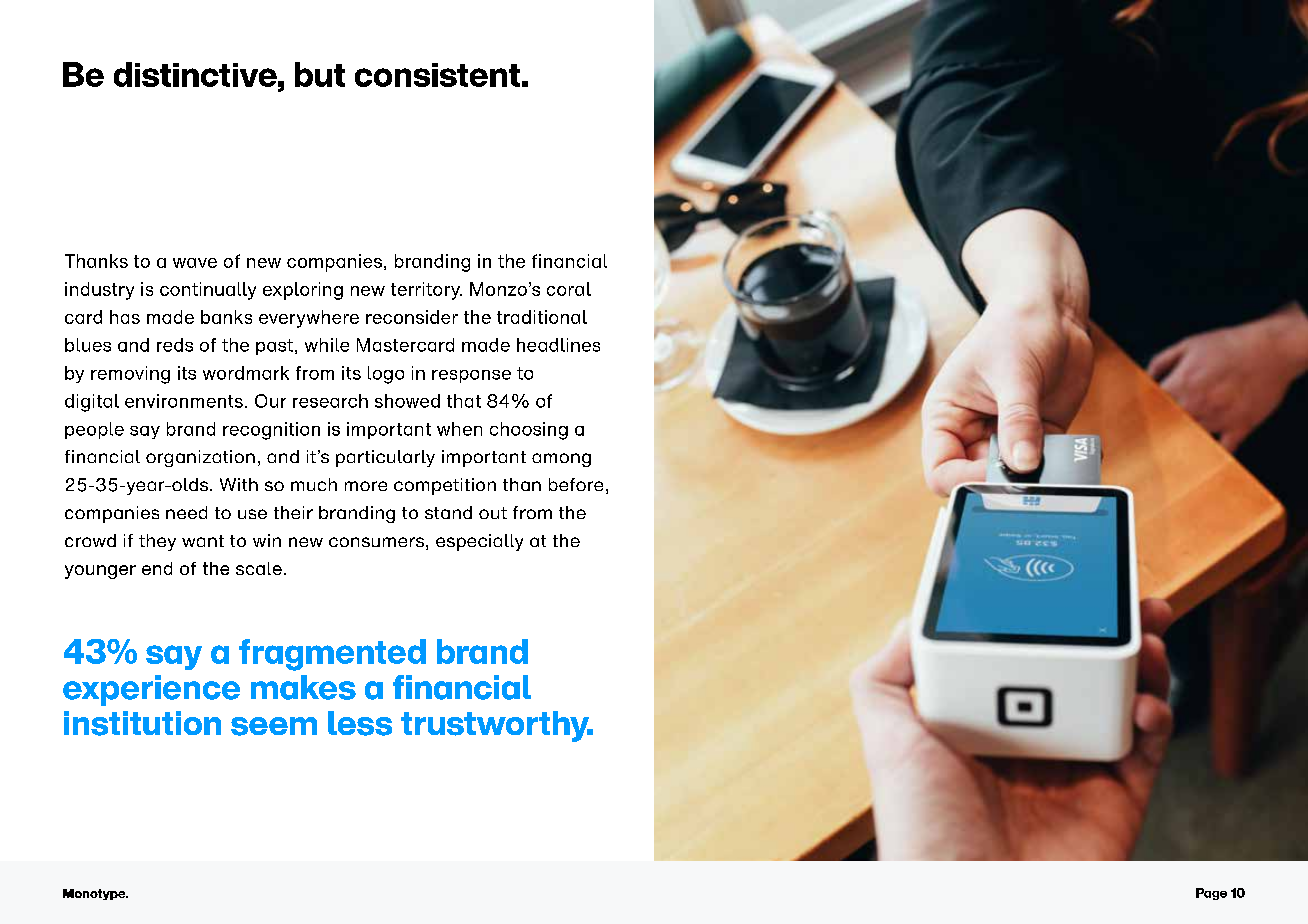 This screenshot has width=1308, height=924. What do you see at coordinates (576, 484) in the screenshot?
I see `before` at bounding box center [576, 484].
